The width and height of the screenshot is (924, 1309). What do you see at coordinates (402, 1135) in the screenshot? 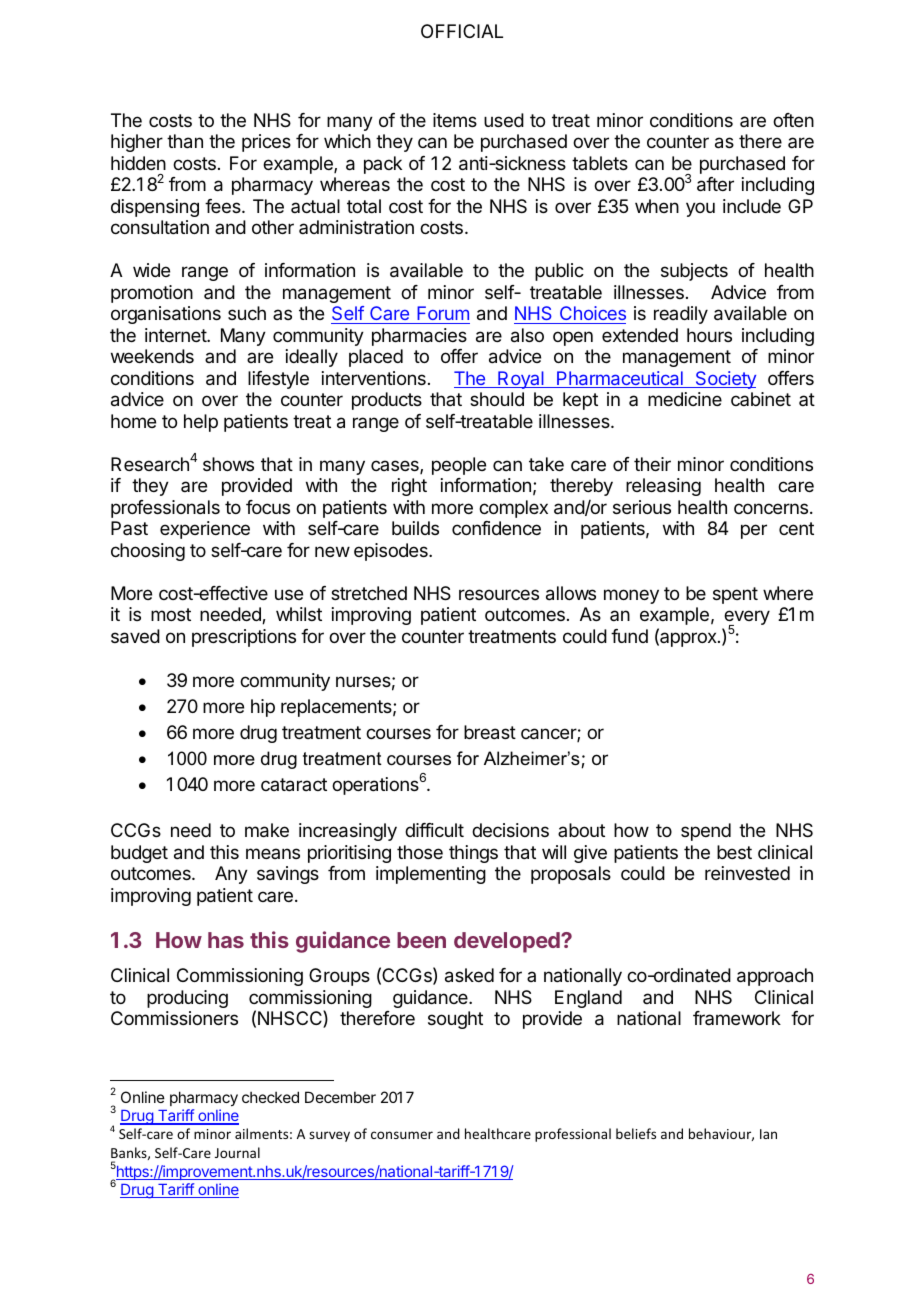
I see `consumer` at bounding box center [402, 1135].
